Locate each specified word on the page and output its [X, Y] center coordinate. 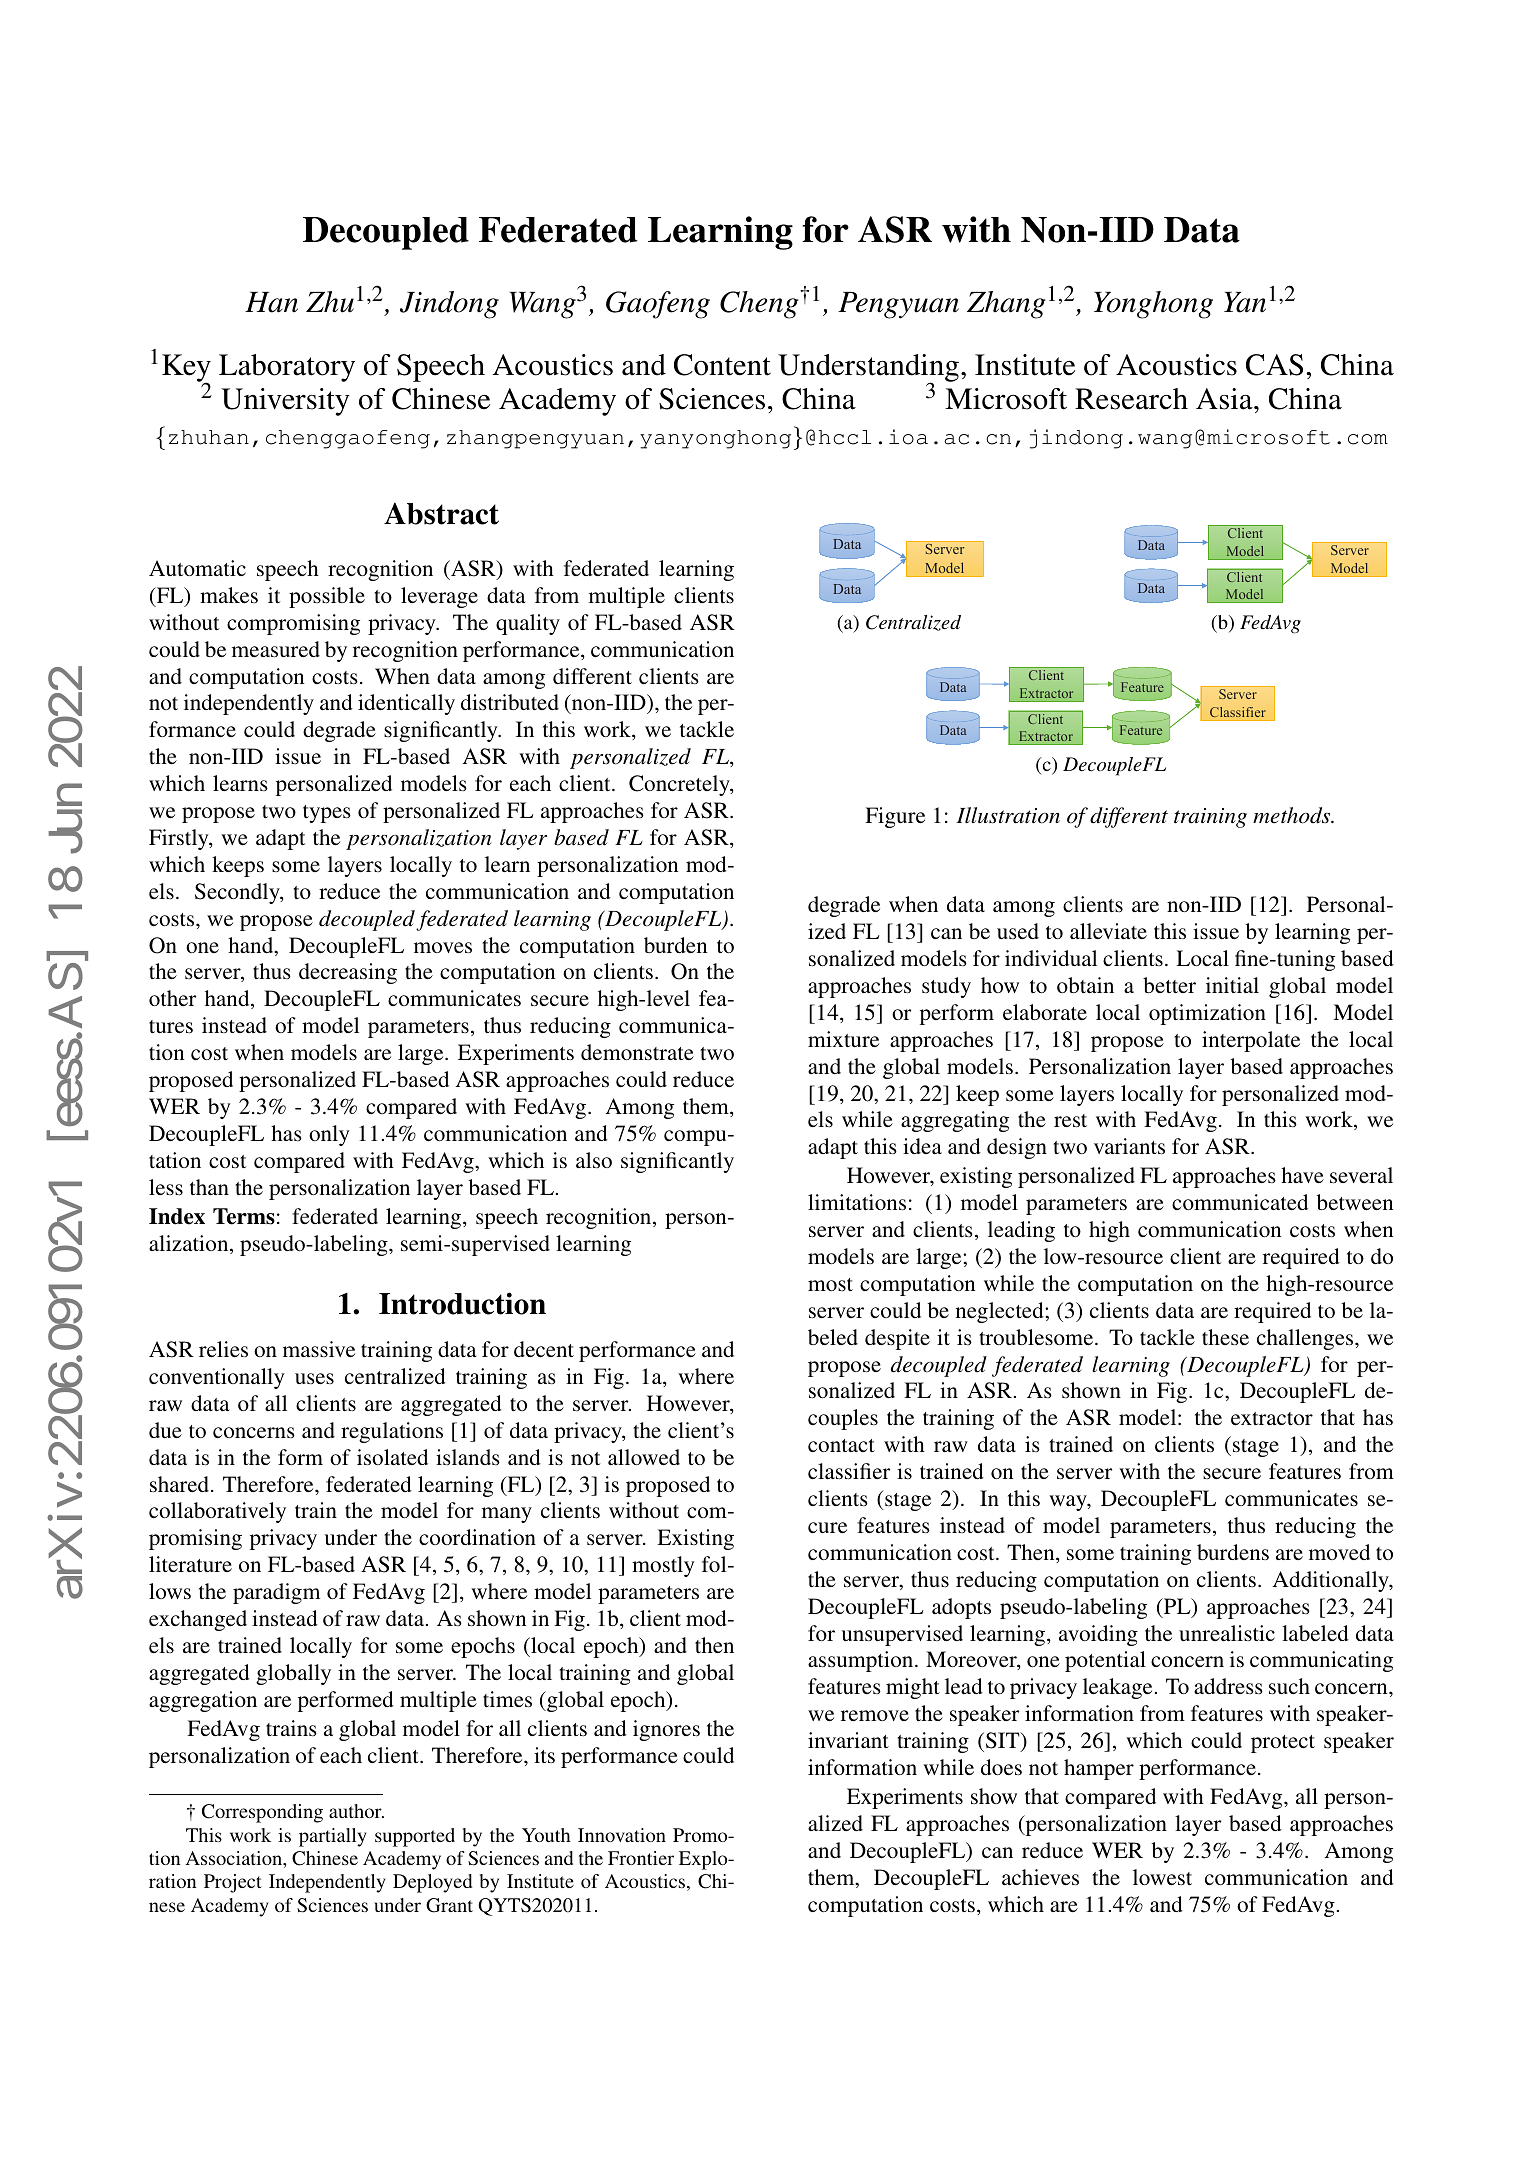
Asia [1225, 399]
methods [1293, 815]
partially [333, 1837]
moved [1339, 1552]
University [285, 402]
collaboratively [217, 1512]
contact [841, 1445]
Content [722, 365]
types [327, 814]
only [329, 1135]
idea [922, 1146]
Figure [895, 817]
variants [1129, 1146]
